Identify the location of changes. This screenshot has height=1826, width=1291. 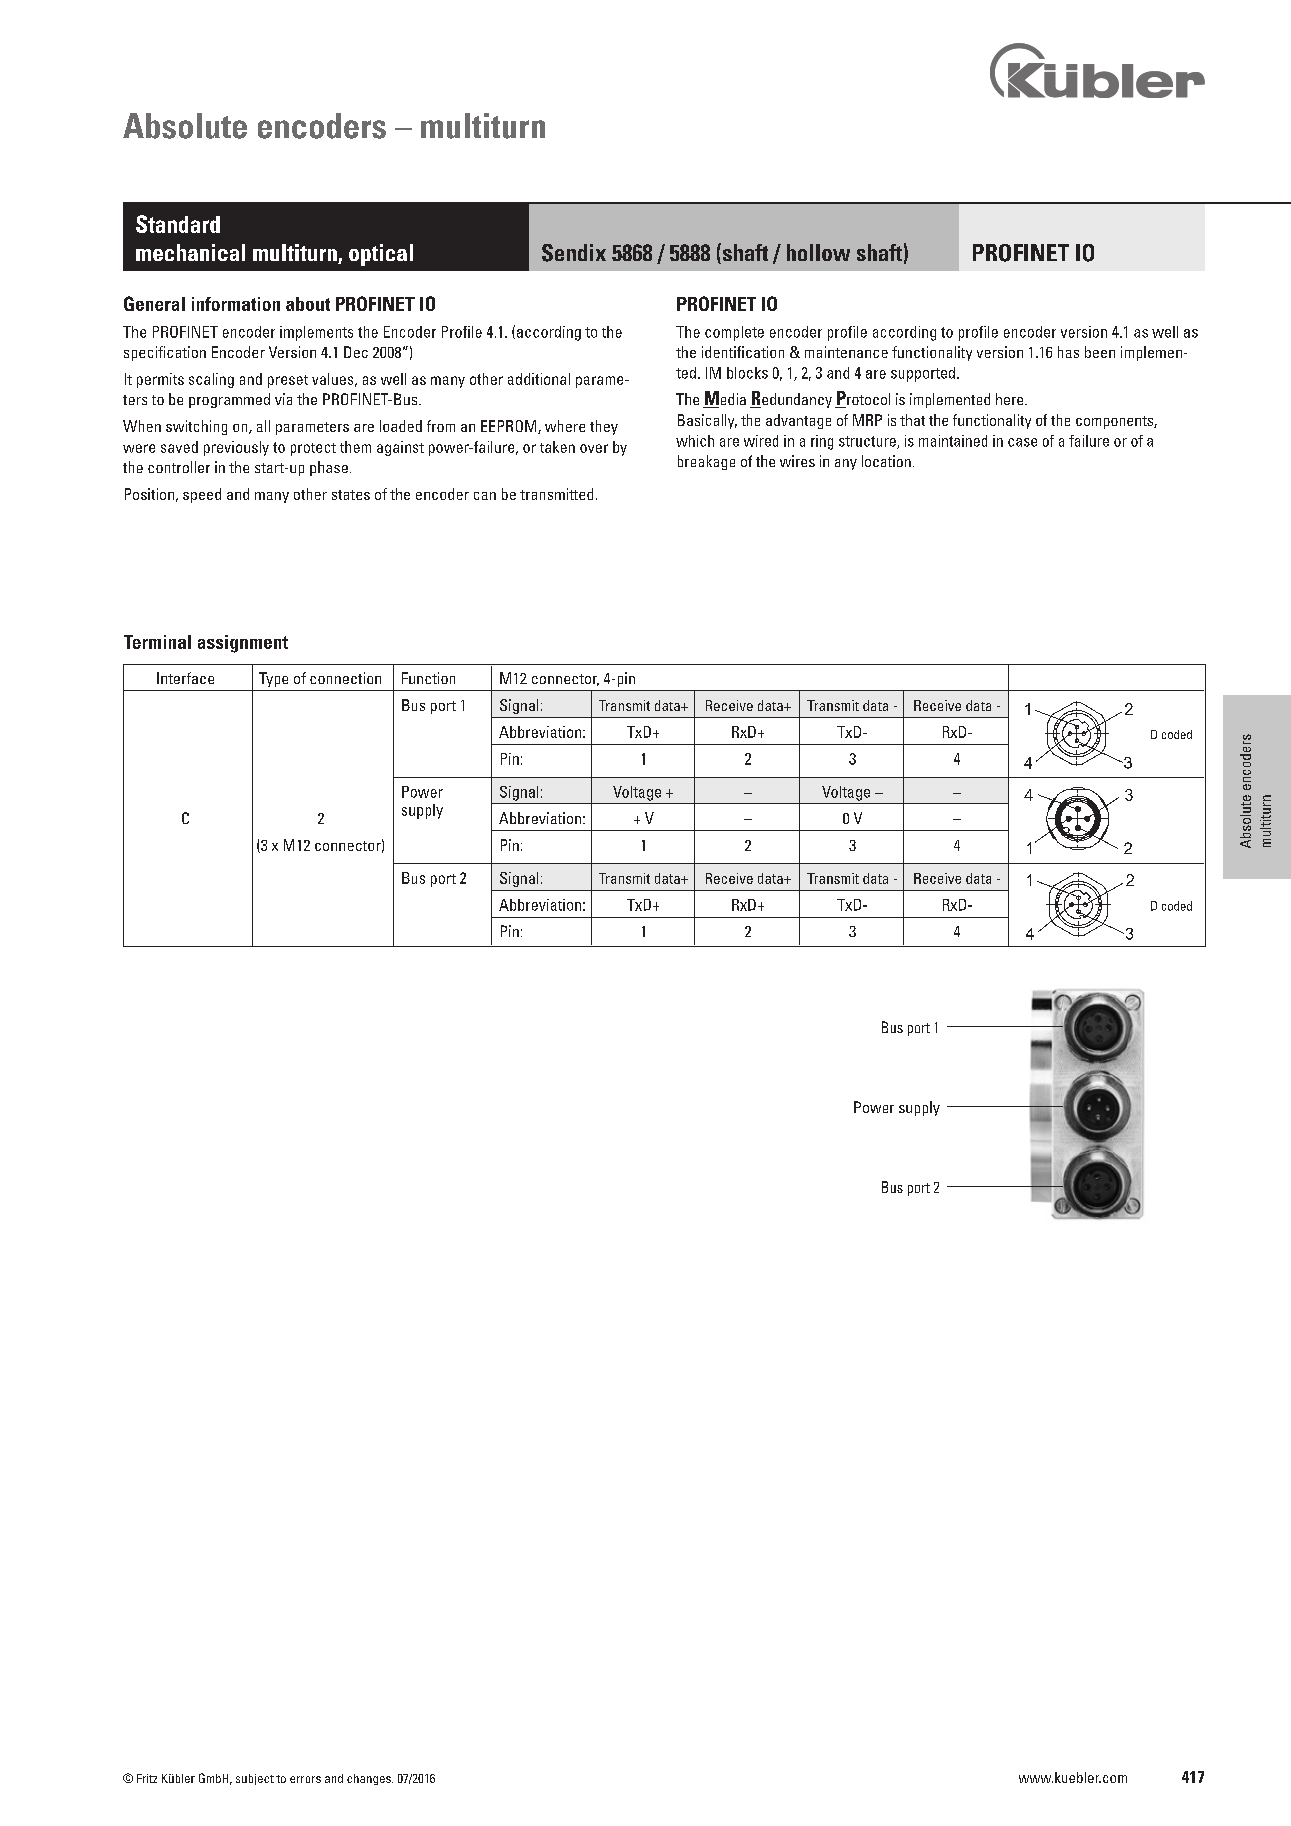
(370, 1779).
